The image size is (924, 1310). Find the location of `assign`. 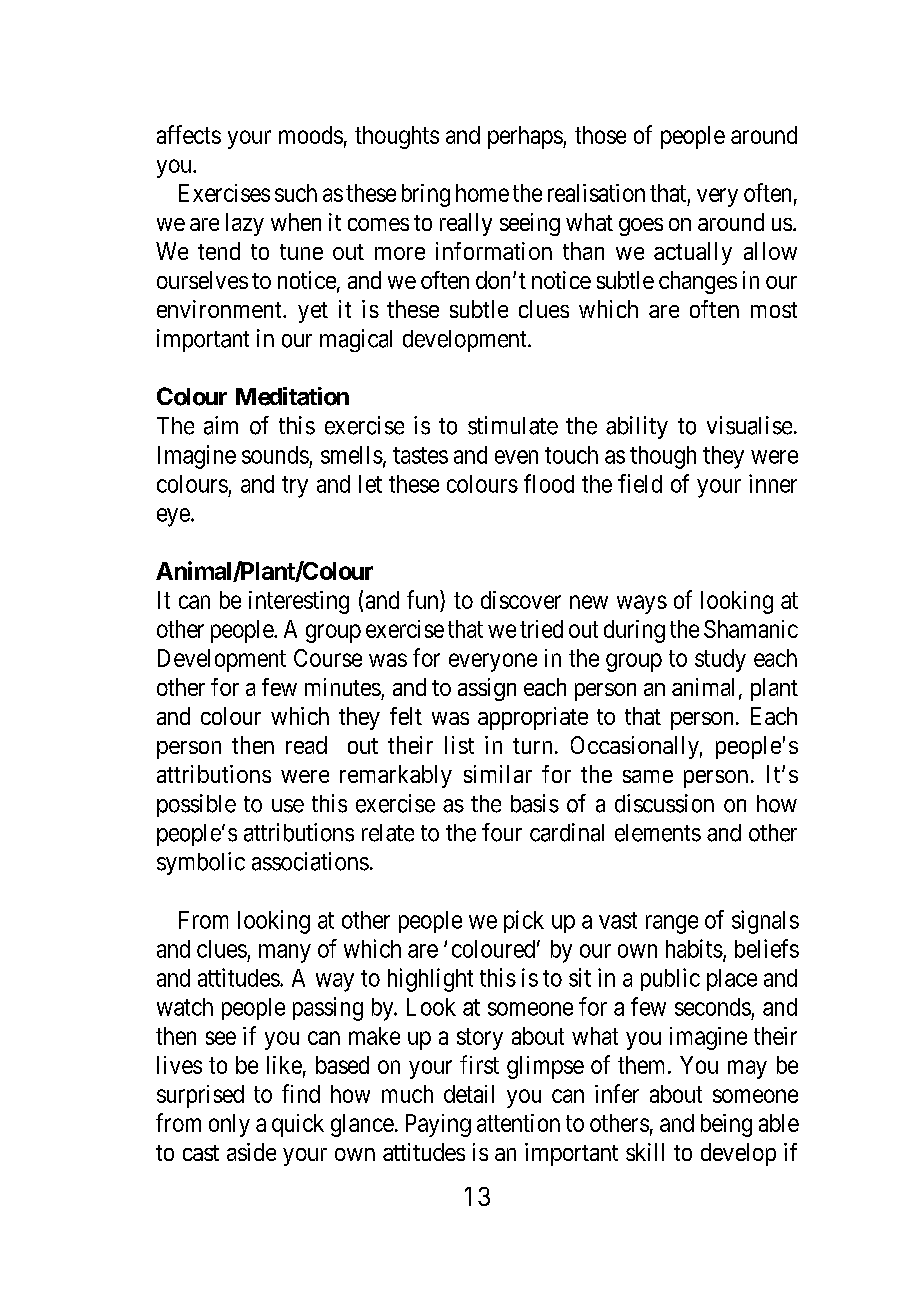

assign is located at coordinates (487, 689).
